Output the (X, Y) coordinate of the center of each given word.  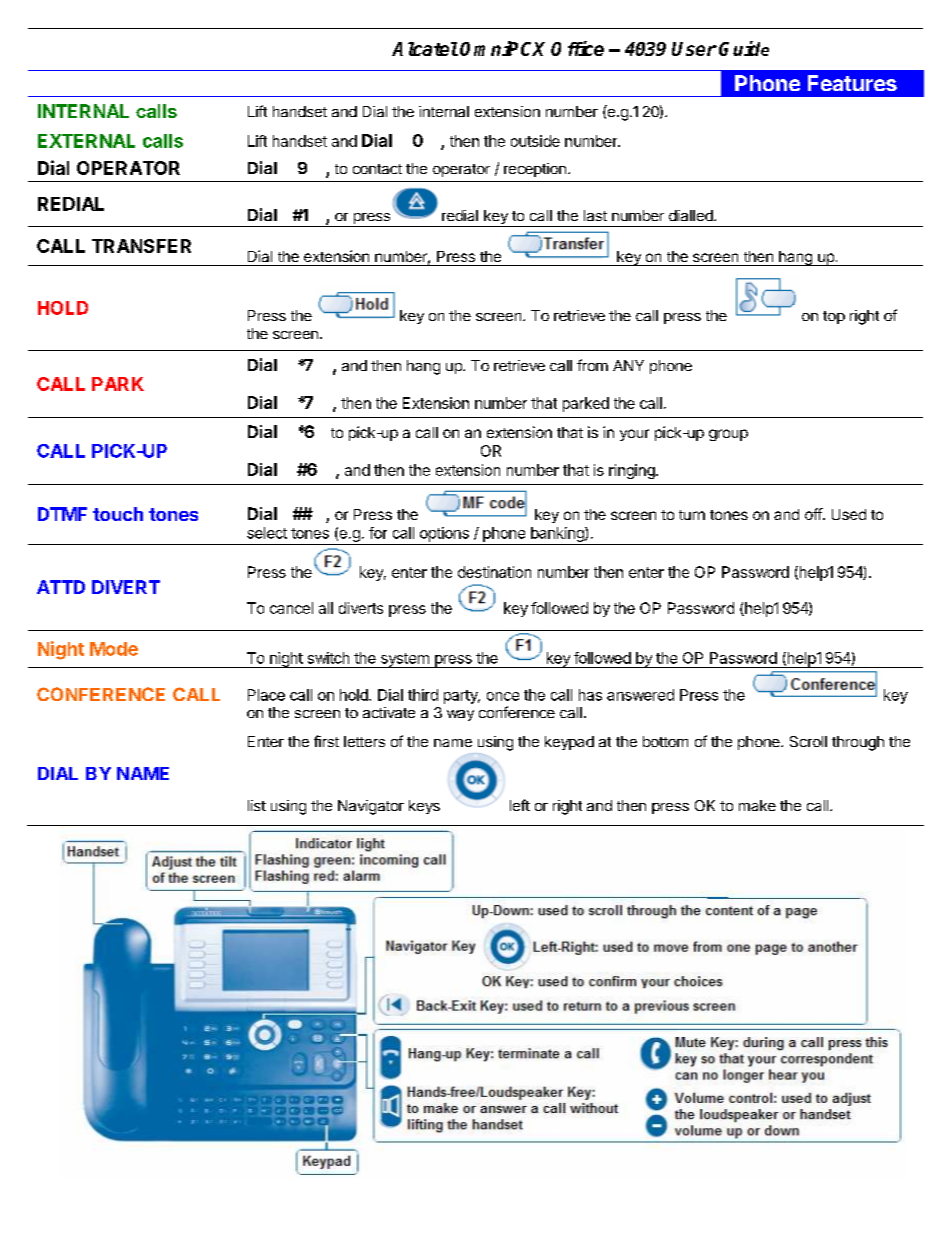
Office (577, 48)
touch (118, 514)
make (757, 805)
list (257, 805)
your (634, 435)
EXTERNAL (86, 141)
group (728, 435)
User (694, 49)
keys (424, 807)
